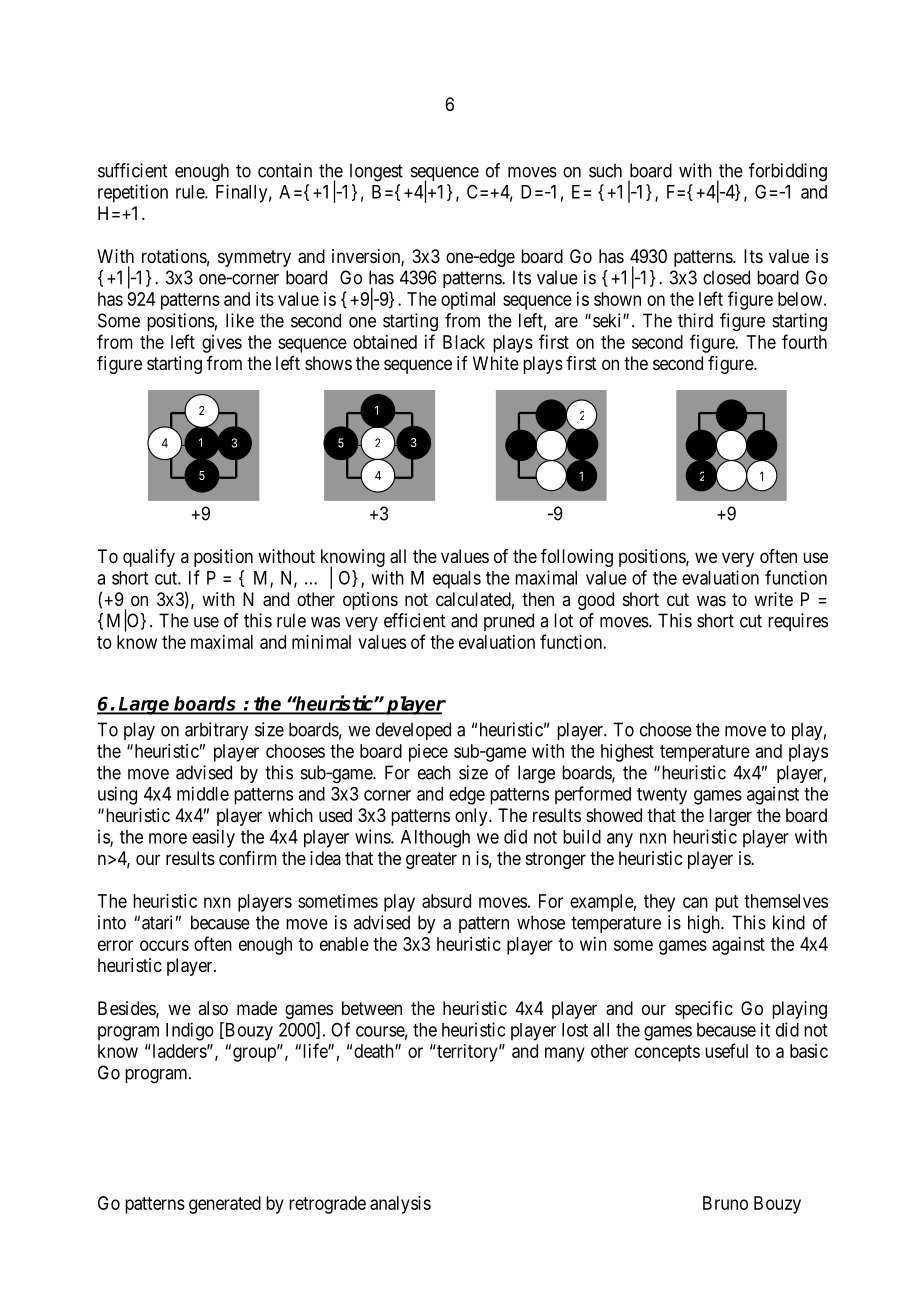 The width and height of the screenshot is (924, 1308). What do you see at coordinates (376, 172) in the screenshot?
I see `longest` at bounding box center [376, 172].
